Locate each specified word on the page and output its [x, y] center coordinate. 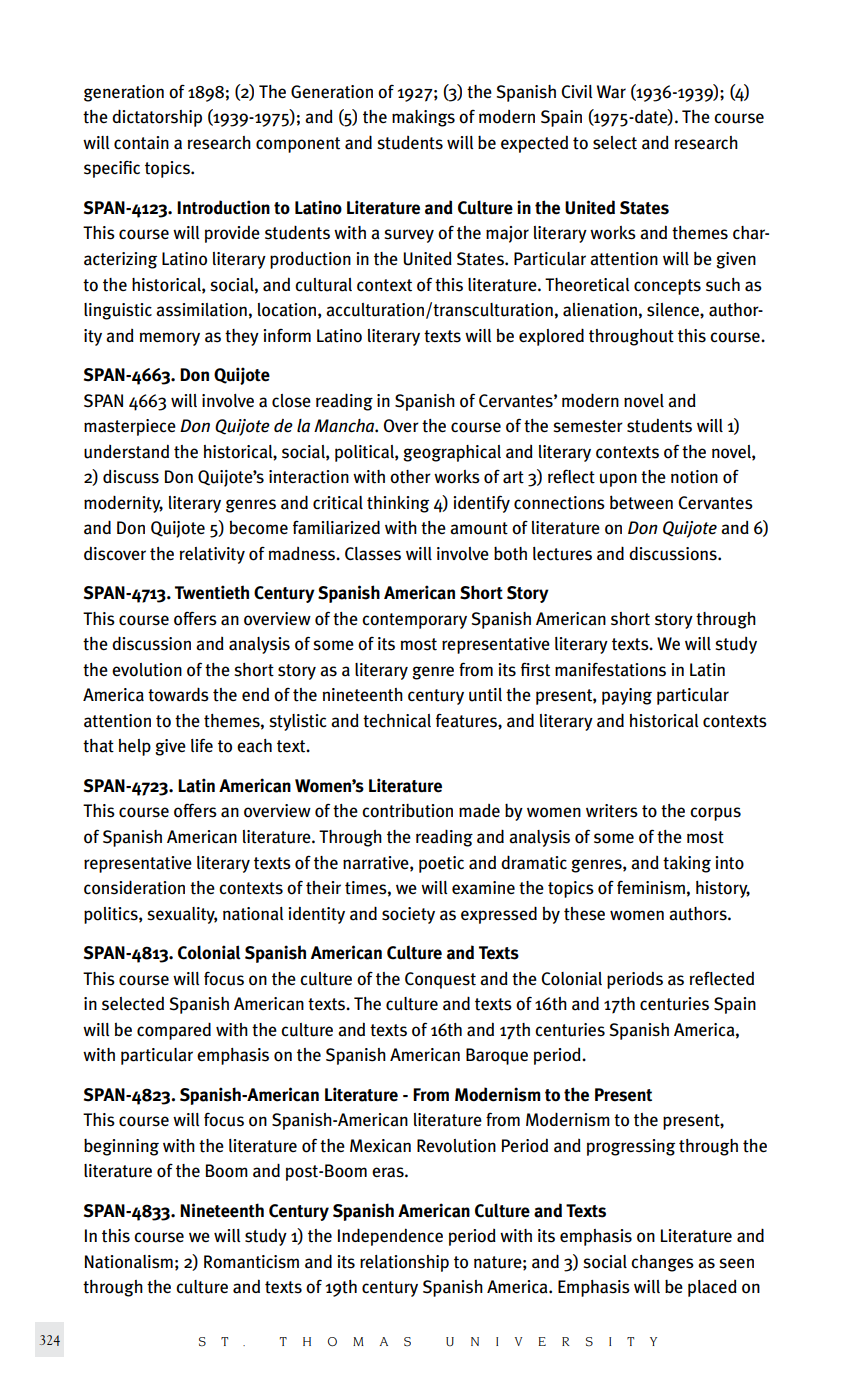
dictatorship [157, 118]
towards [178, 694]
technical [397, 721]
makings [423, 118]
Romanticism [251, 1262]
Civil [577, 91]
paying [627, 696]
